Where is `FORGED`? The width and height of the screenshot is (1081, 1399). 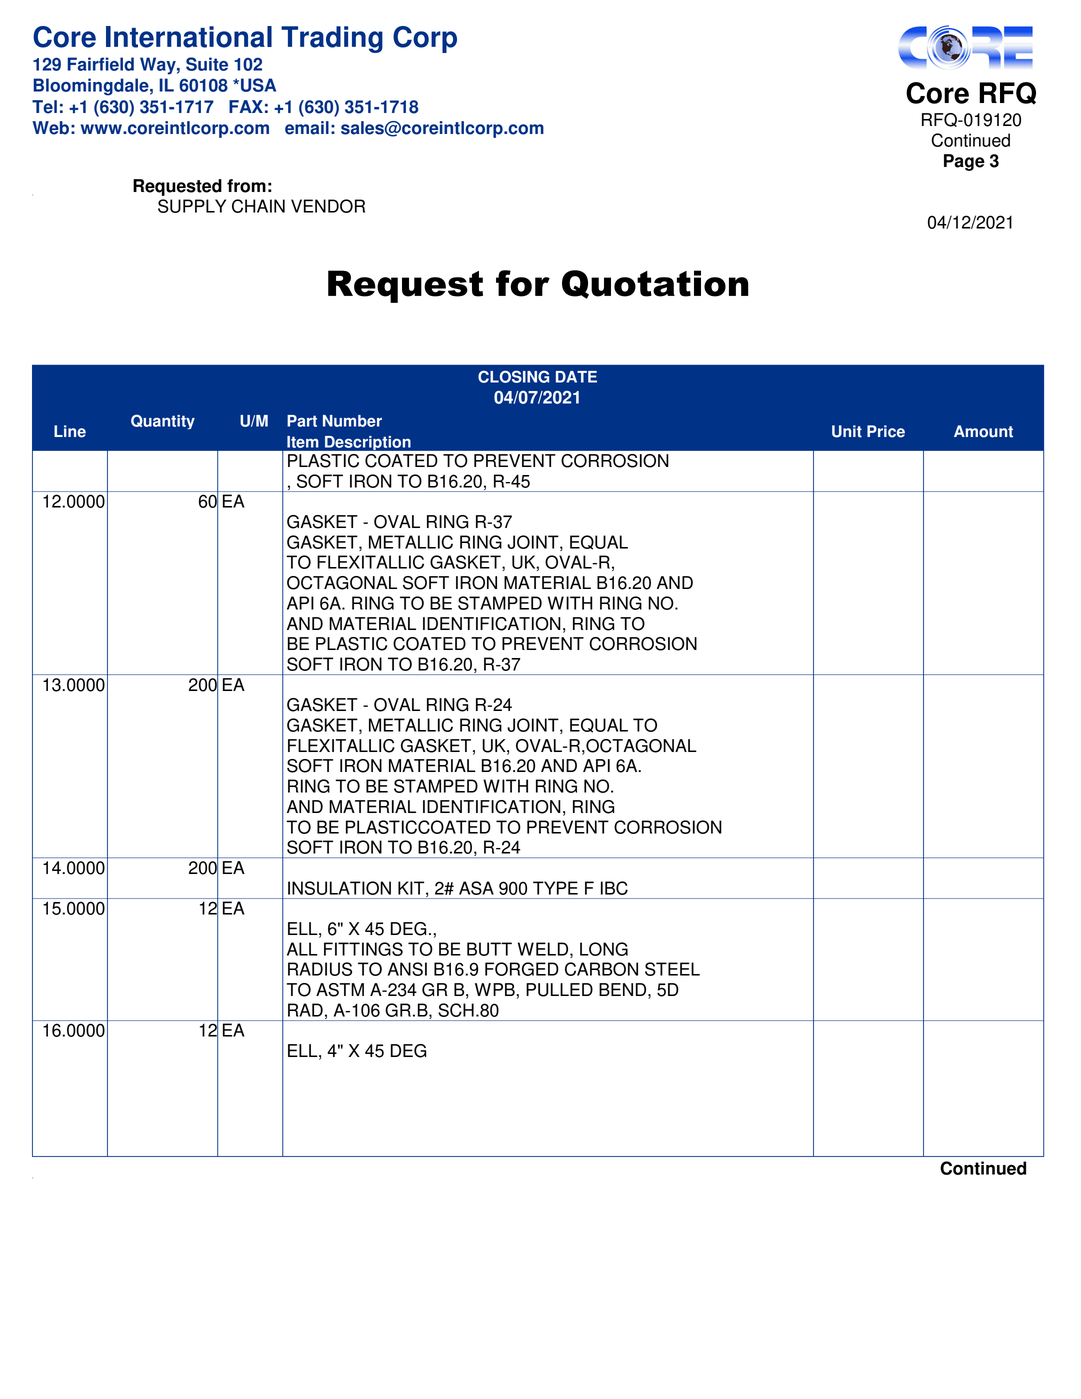
FORGED is located at coordinates (522, 969).
